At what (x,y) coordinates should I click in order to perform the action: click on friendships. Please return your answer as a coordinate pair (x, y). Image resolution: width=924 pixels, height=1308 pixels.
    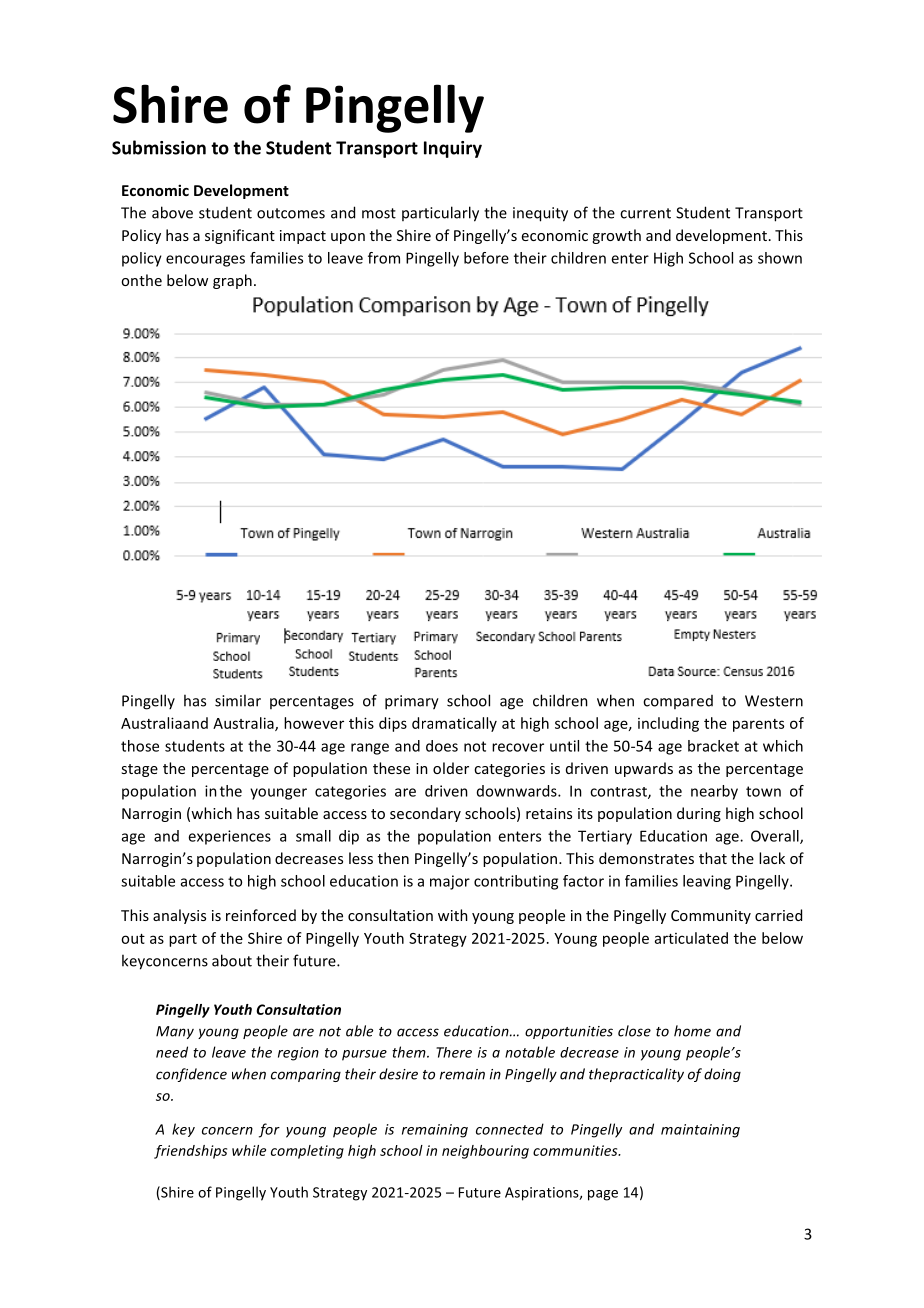
    Looking at the image, I should click on (190, 1152).
